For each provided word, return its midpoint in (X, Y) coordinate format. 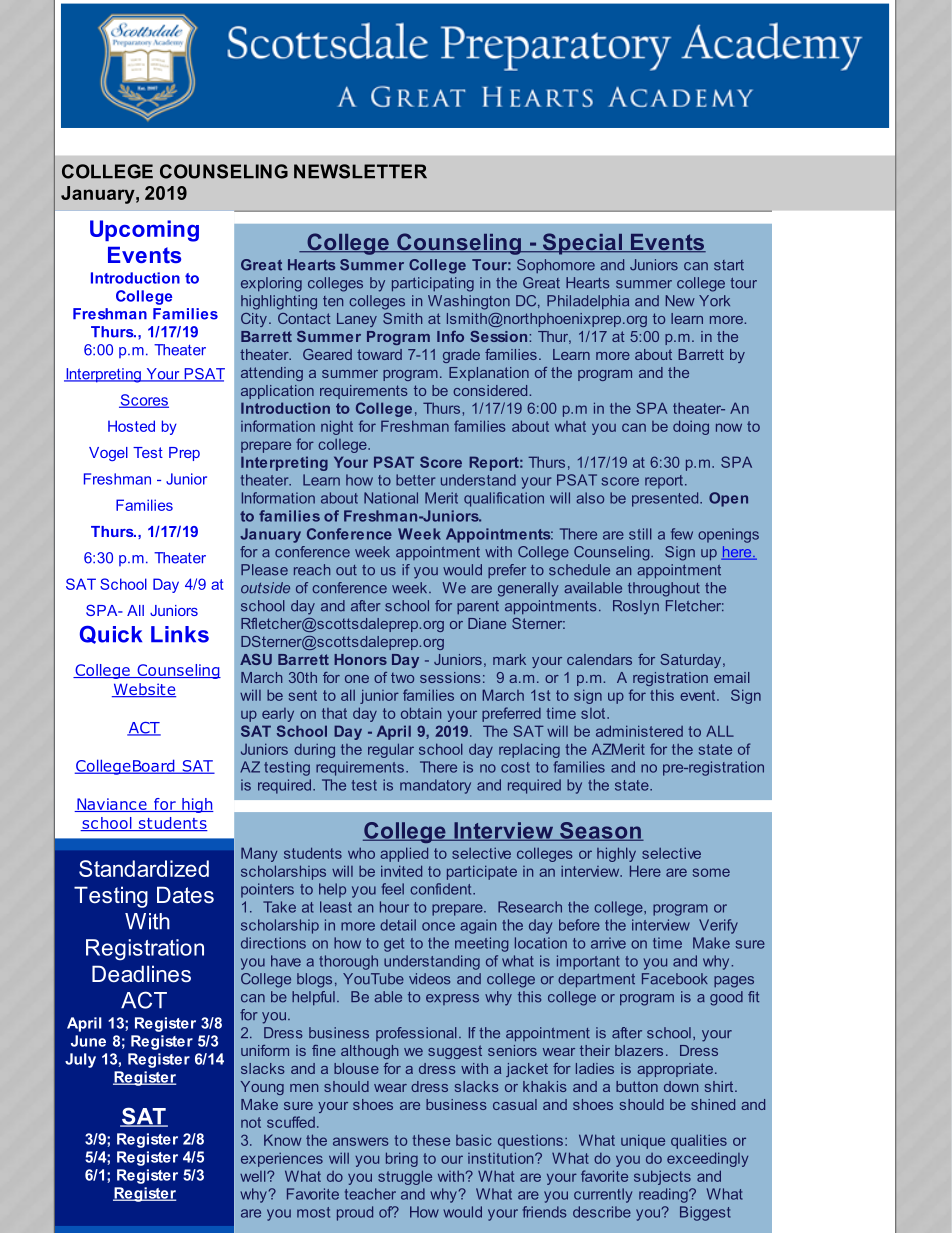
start (729, 265)
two (402, 678)
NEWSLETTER (360, 171)
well (254, 1176)
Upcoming (144, 231)
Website (144, 690)
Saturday (692, 661)
